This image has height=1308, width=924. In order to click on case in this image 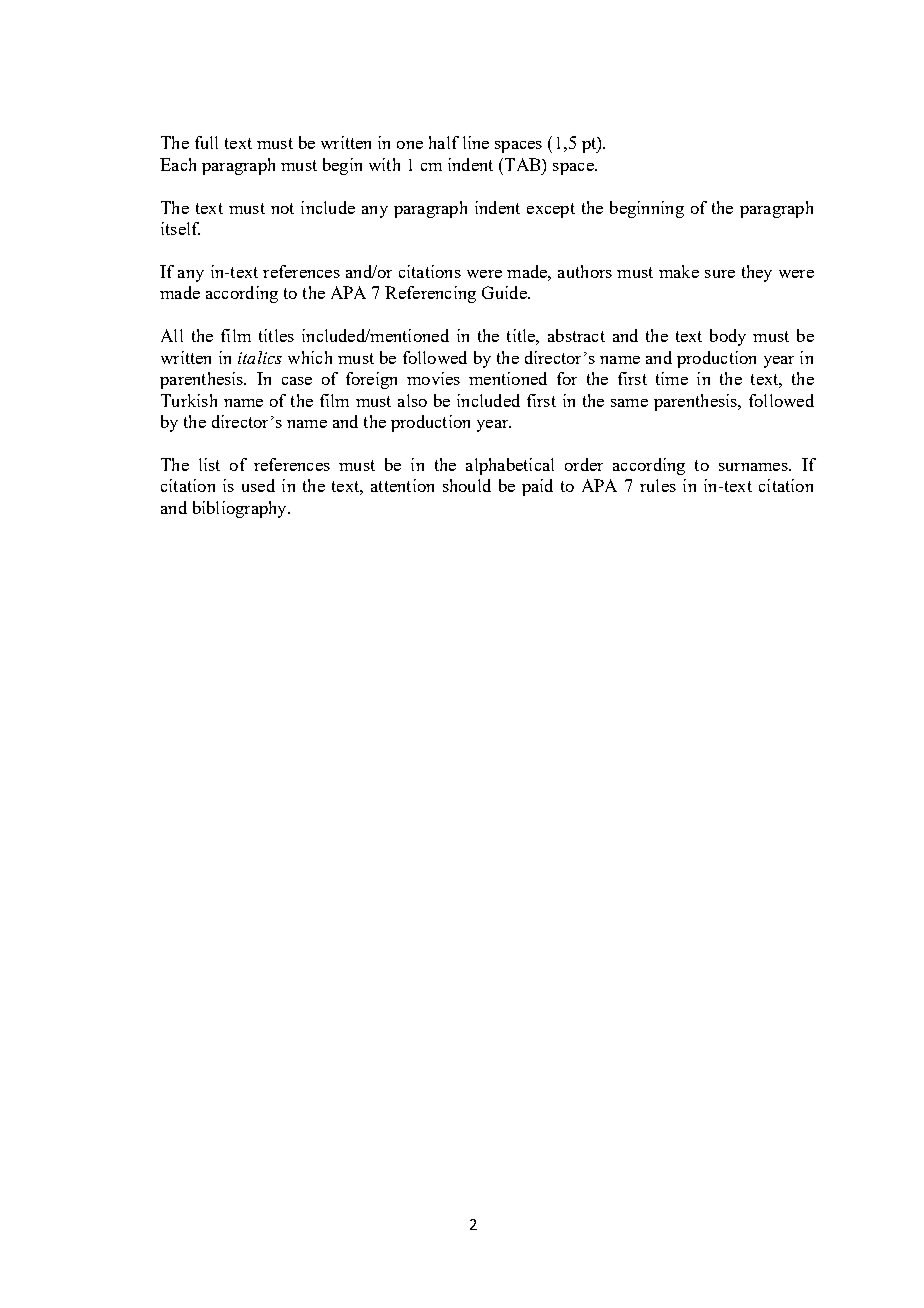, I will do `click(297, 381)`.
